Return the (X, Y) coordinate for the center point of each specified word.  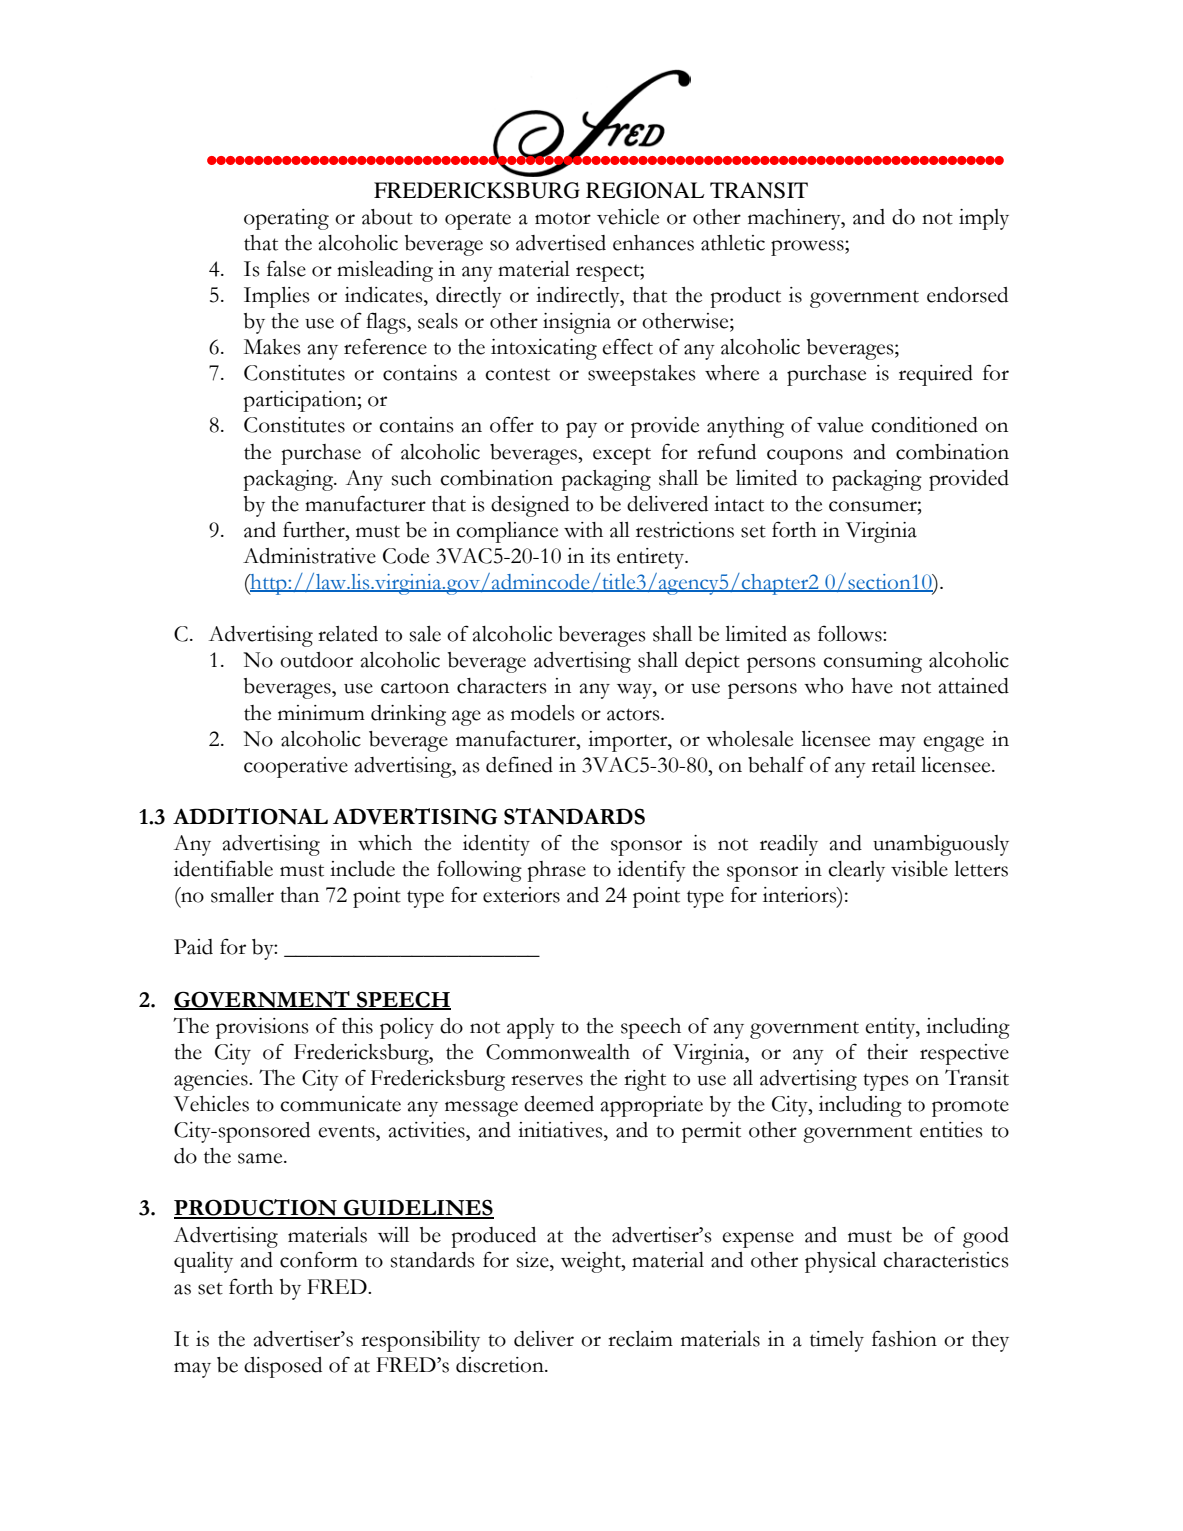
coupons (805, 457)
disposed (283, 1367)
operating (286, 219)
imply (984, 219)
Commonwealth (558, 1052)
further (315, 529)
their (887, 1052)
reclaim (640, 1339)
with (583, 530)
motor (563, 218)
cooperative (296, 767)
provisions (262, 1028)
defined (519, 764)
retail (894, 765)
